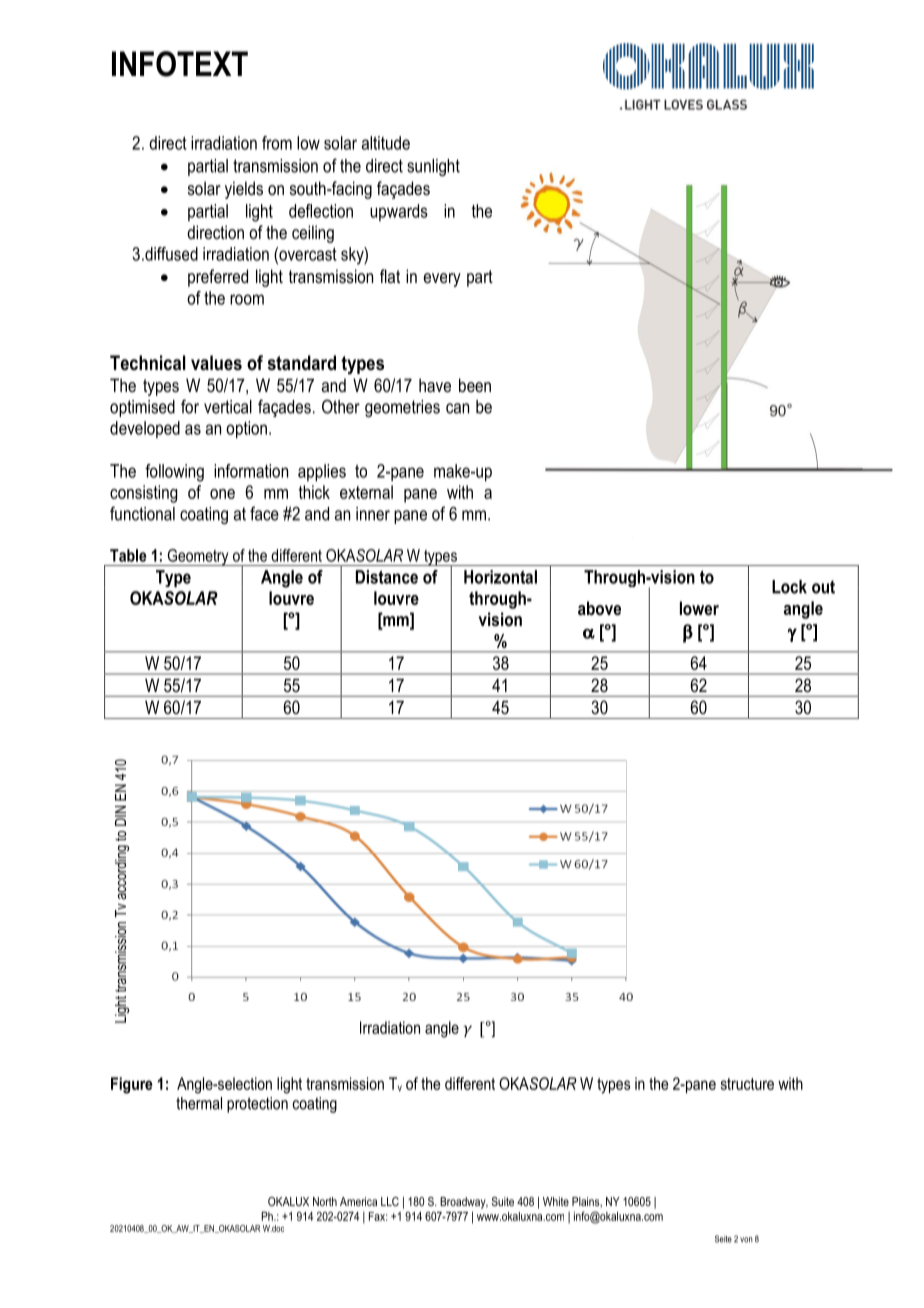  Describe the element at coordinates (198, 557) in the screenshot. I see `Geometry` at that location.
